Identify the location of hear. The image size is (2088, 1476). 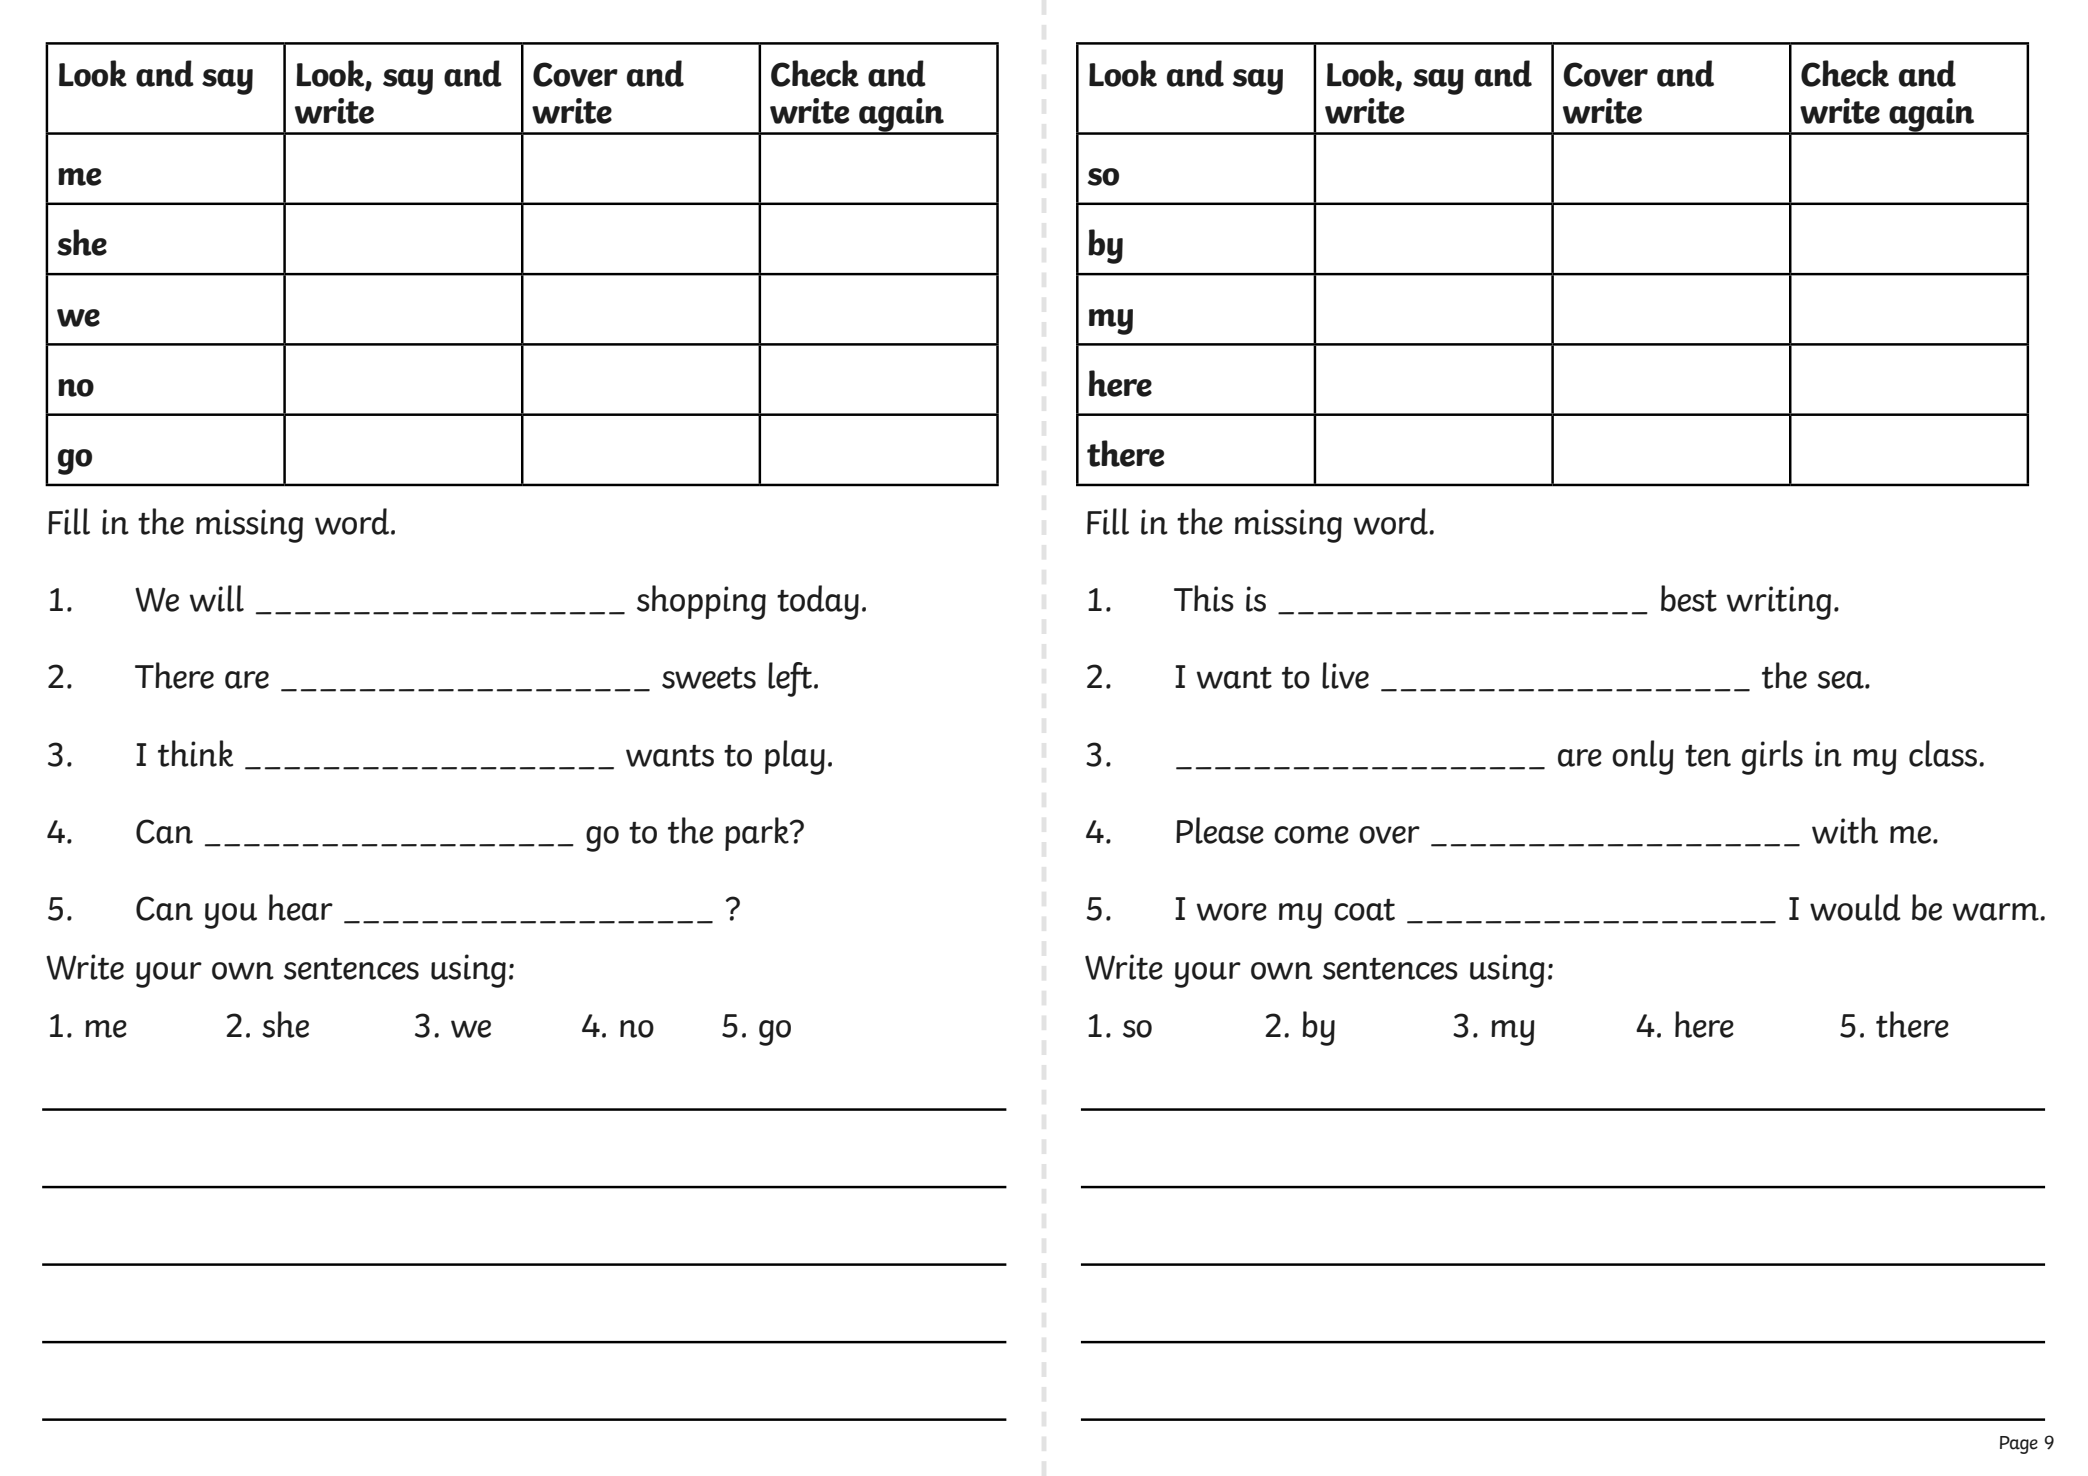
(301, 907).
